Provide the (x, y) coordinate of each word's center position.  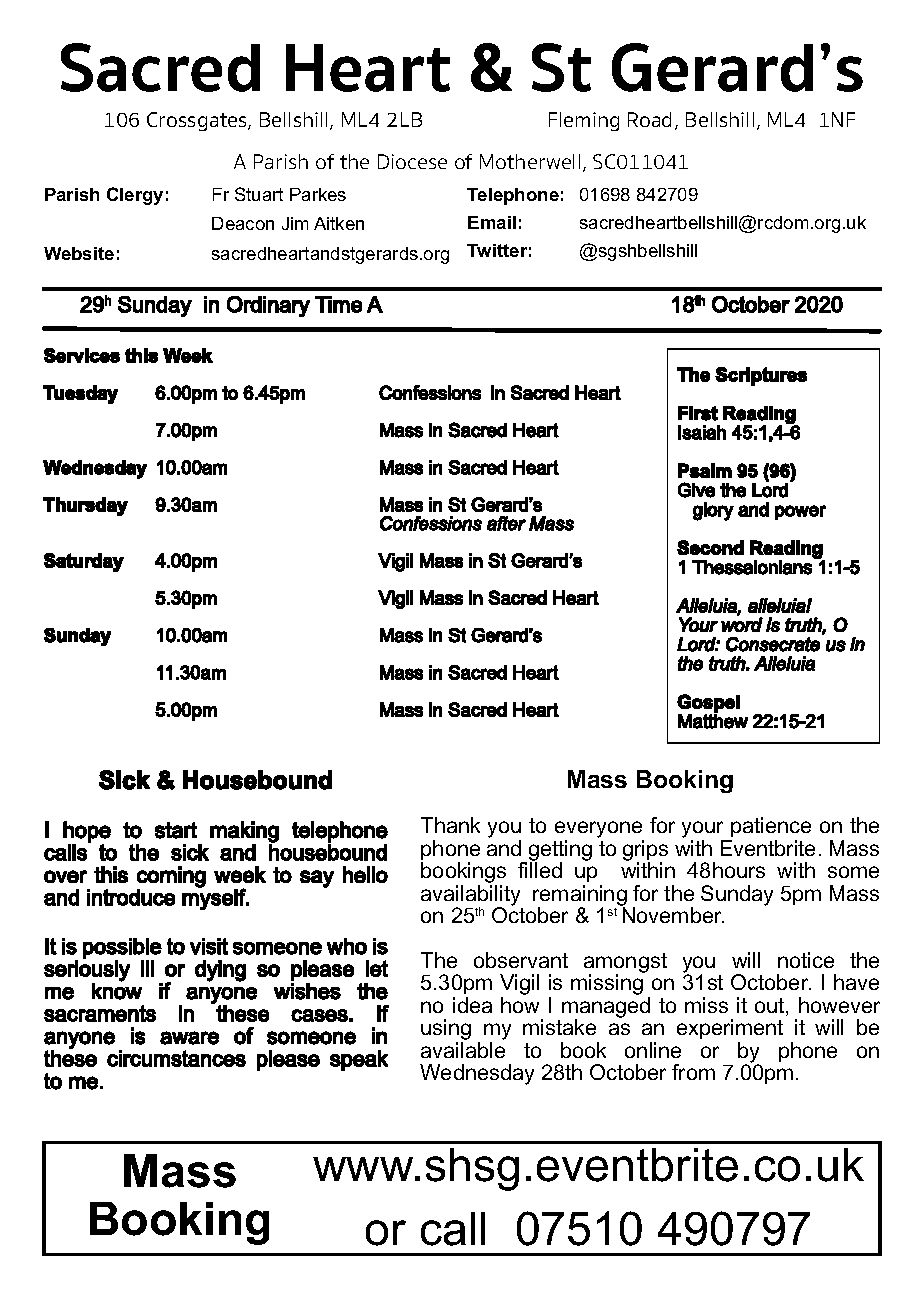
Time (338, 304)
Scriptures (761, 376)
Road (649, 119)
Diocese (412, 161)
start (176, 830)
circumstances (176, 1058)
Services (82, 355)
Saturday (84, 562)
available (463, 1050)
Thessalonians (752, 567)
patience (771, 827)
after (506, 523)
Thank (450, 825)
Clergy (135, 196)
